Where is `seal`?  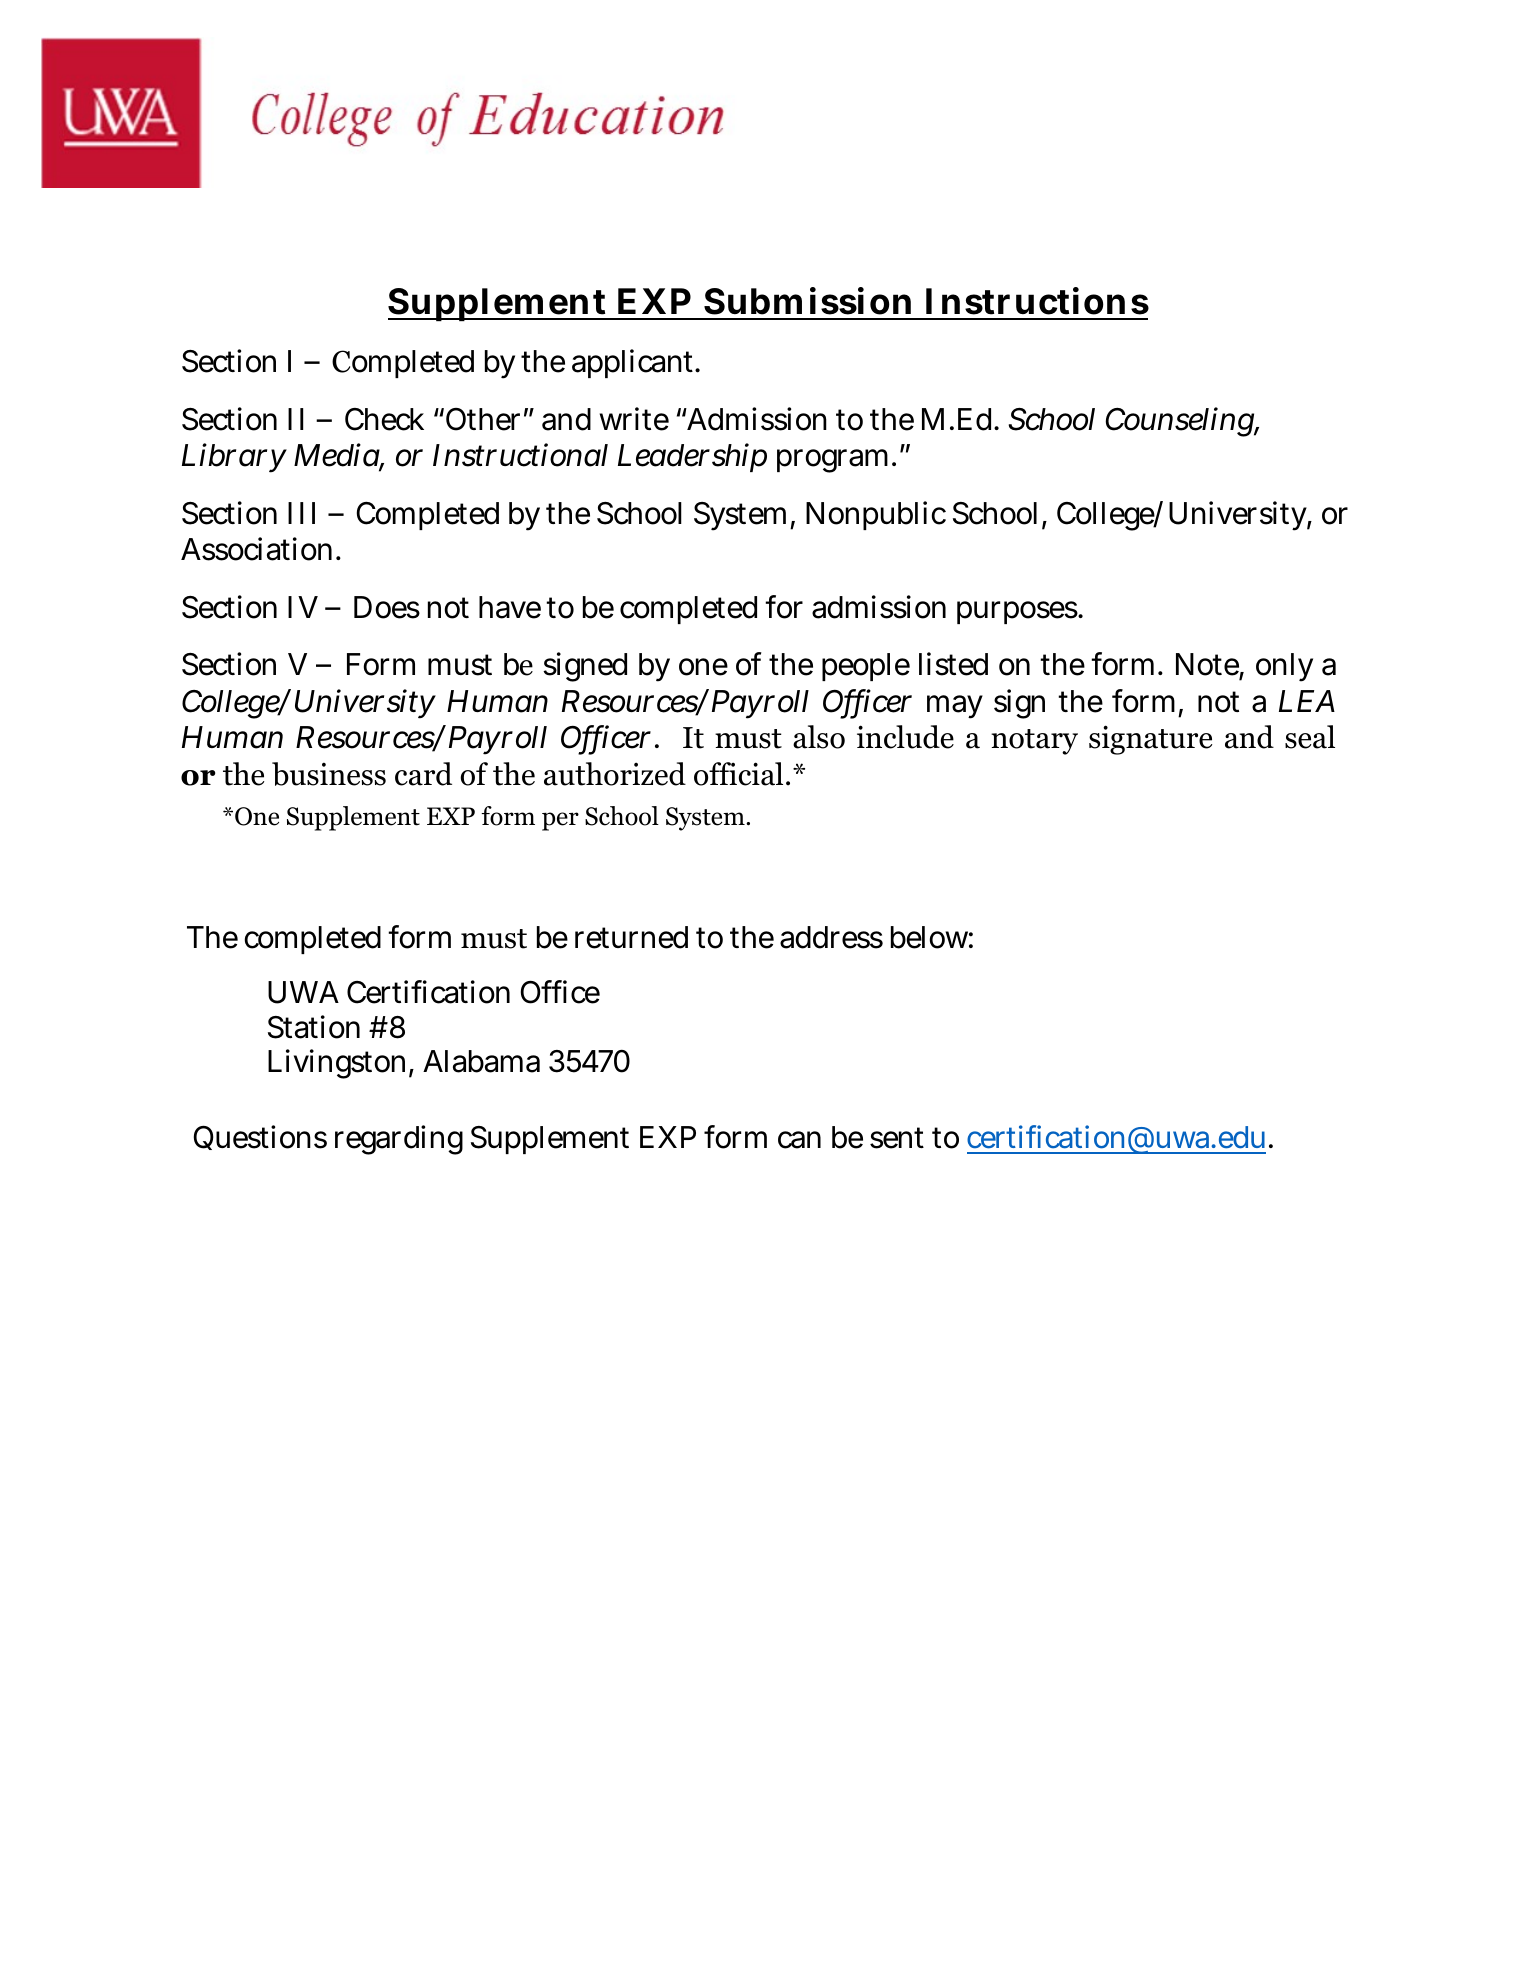
seal is located at coordinates (1310, 737).
